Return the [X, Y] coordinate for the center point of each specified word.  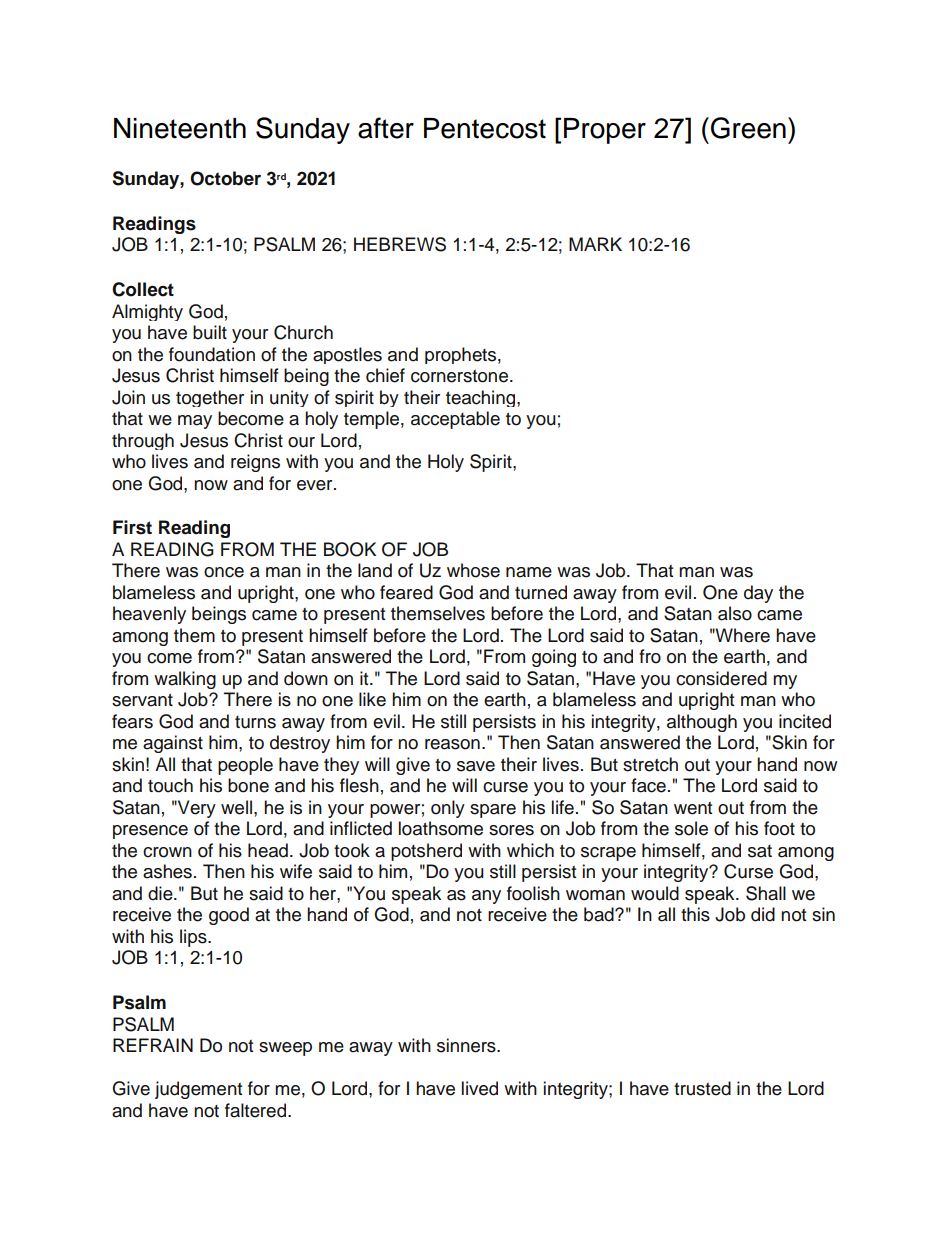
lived [480, 1088]
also [735, 613]
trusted [702, 1088]
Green [748, 128]
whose [473, 570]
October [225, 178]
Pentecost [485, 128]
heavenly [149, 615]
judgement [198, 1090]
